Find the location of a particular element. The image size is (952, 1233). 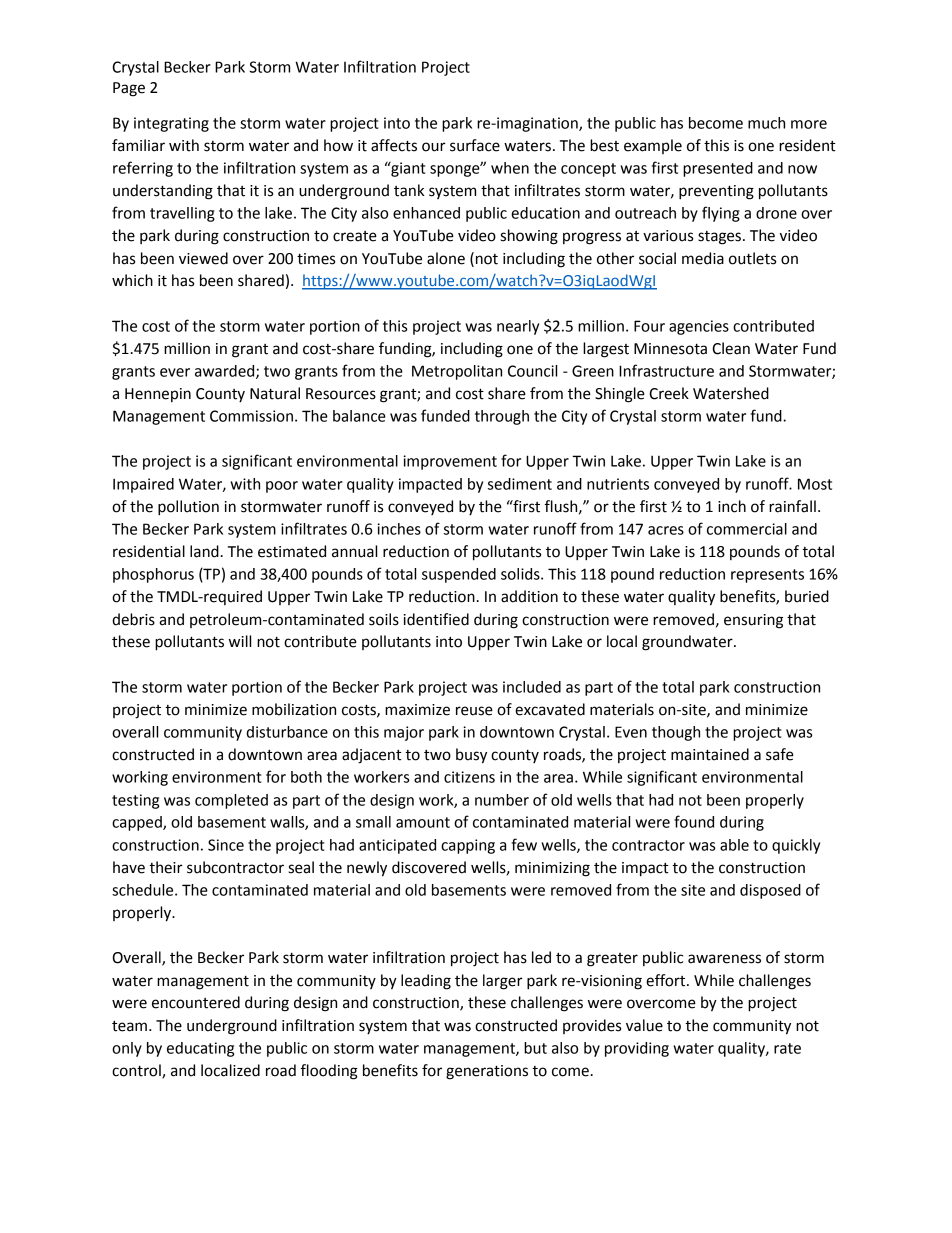

completed is located at coordinates (231, 801).
